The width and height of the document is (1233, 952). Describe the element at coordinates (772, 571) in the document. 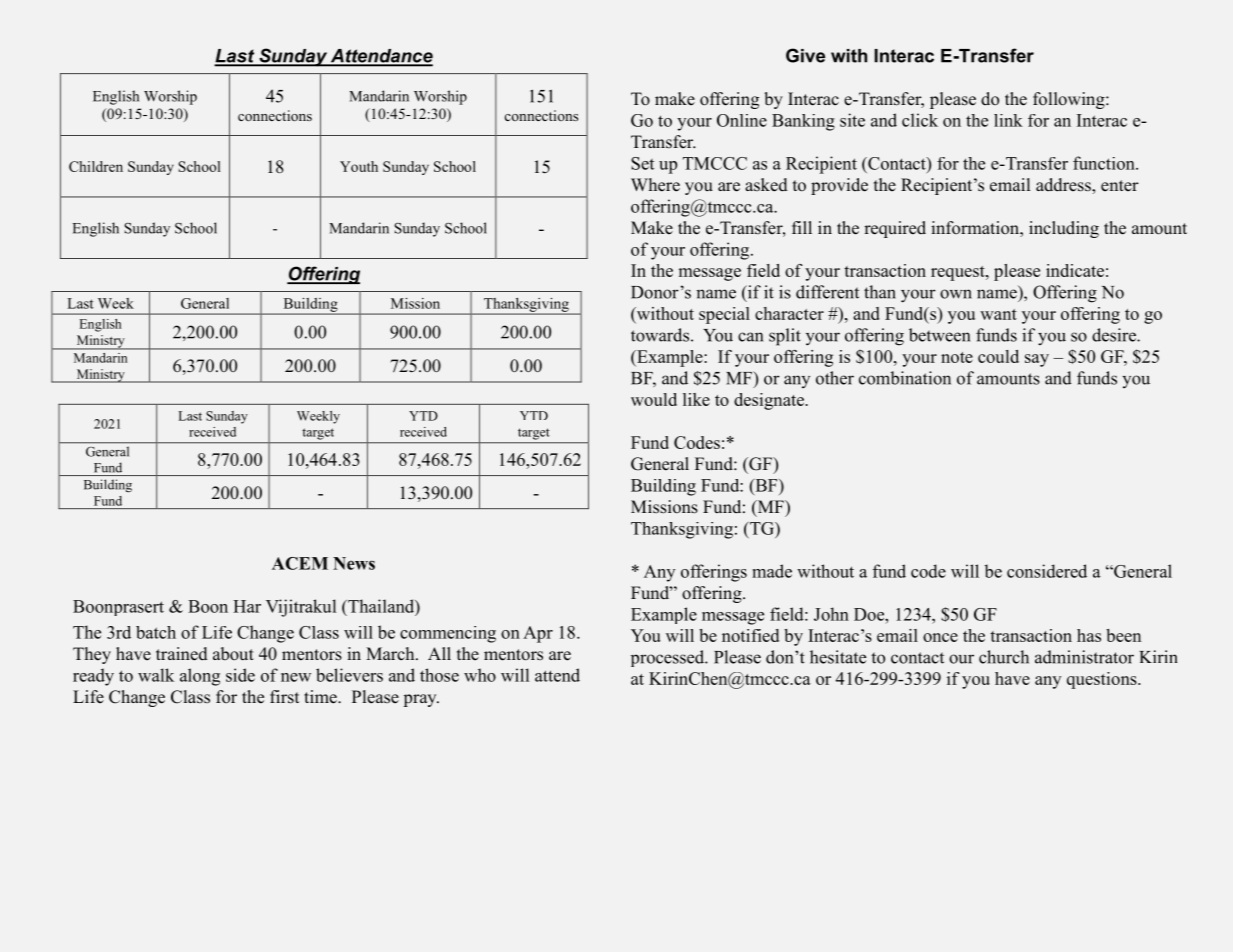

I see `made` at that location.
